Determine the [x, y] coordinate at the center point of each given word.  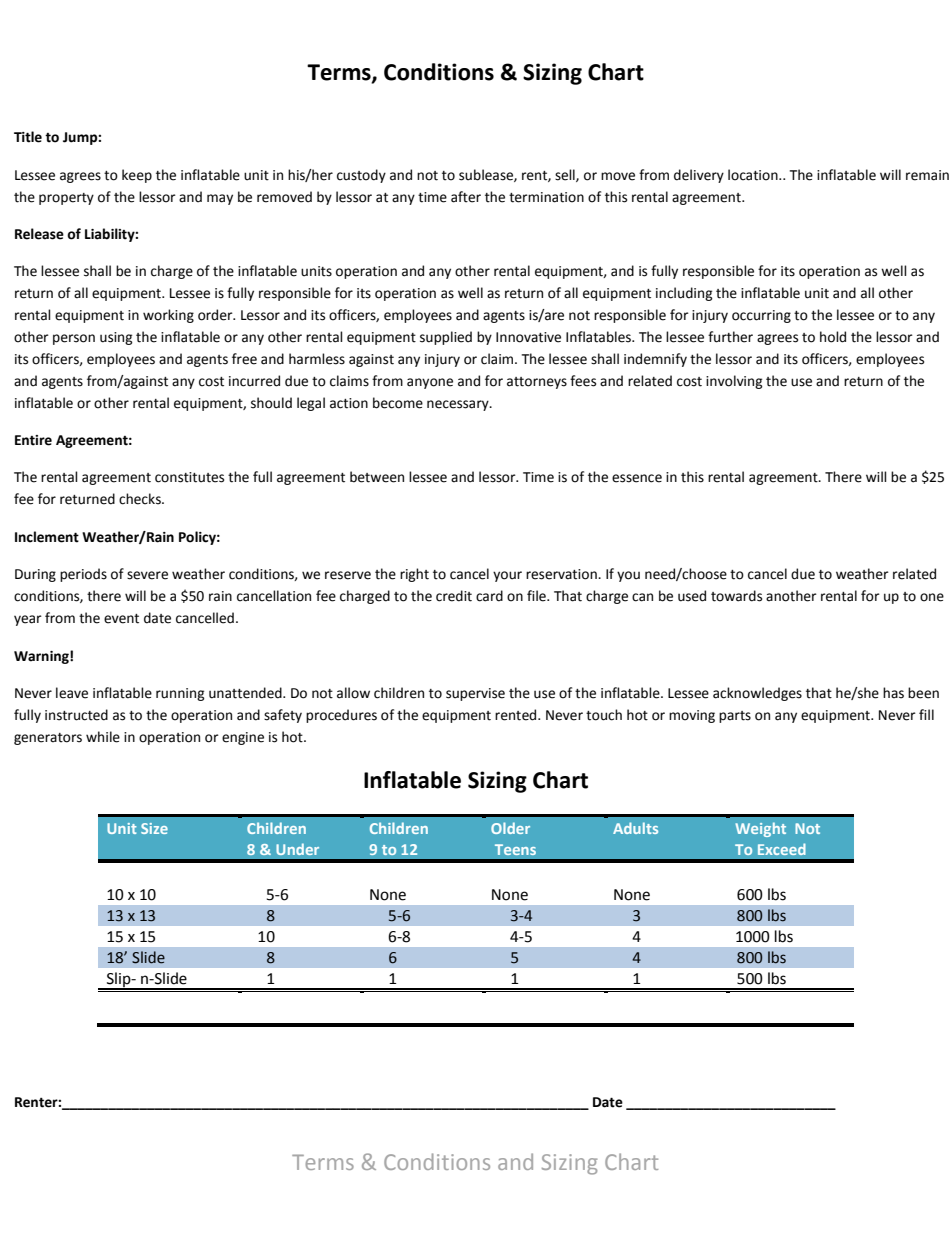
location [754, 175]
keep [137, 176]
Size [154, 828]
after [466, 197]
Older [510, 828]
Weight [760, 829]
